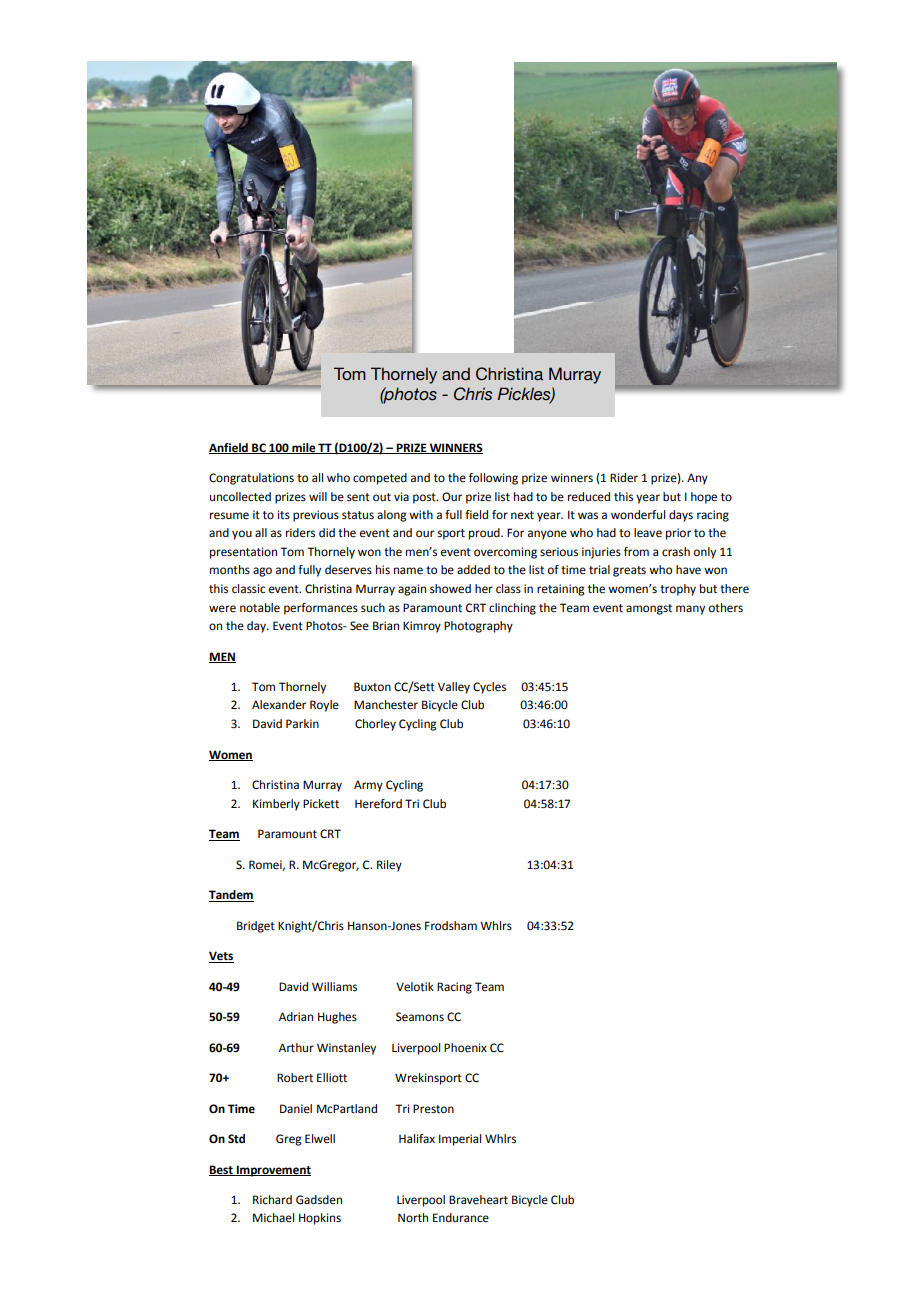 The width and height of the screenshot is (924, 1308). I want to click on Cycles, so click(489, 688).
